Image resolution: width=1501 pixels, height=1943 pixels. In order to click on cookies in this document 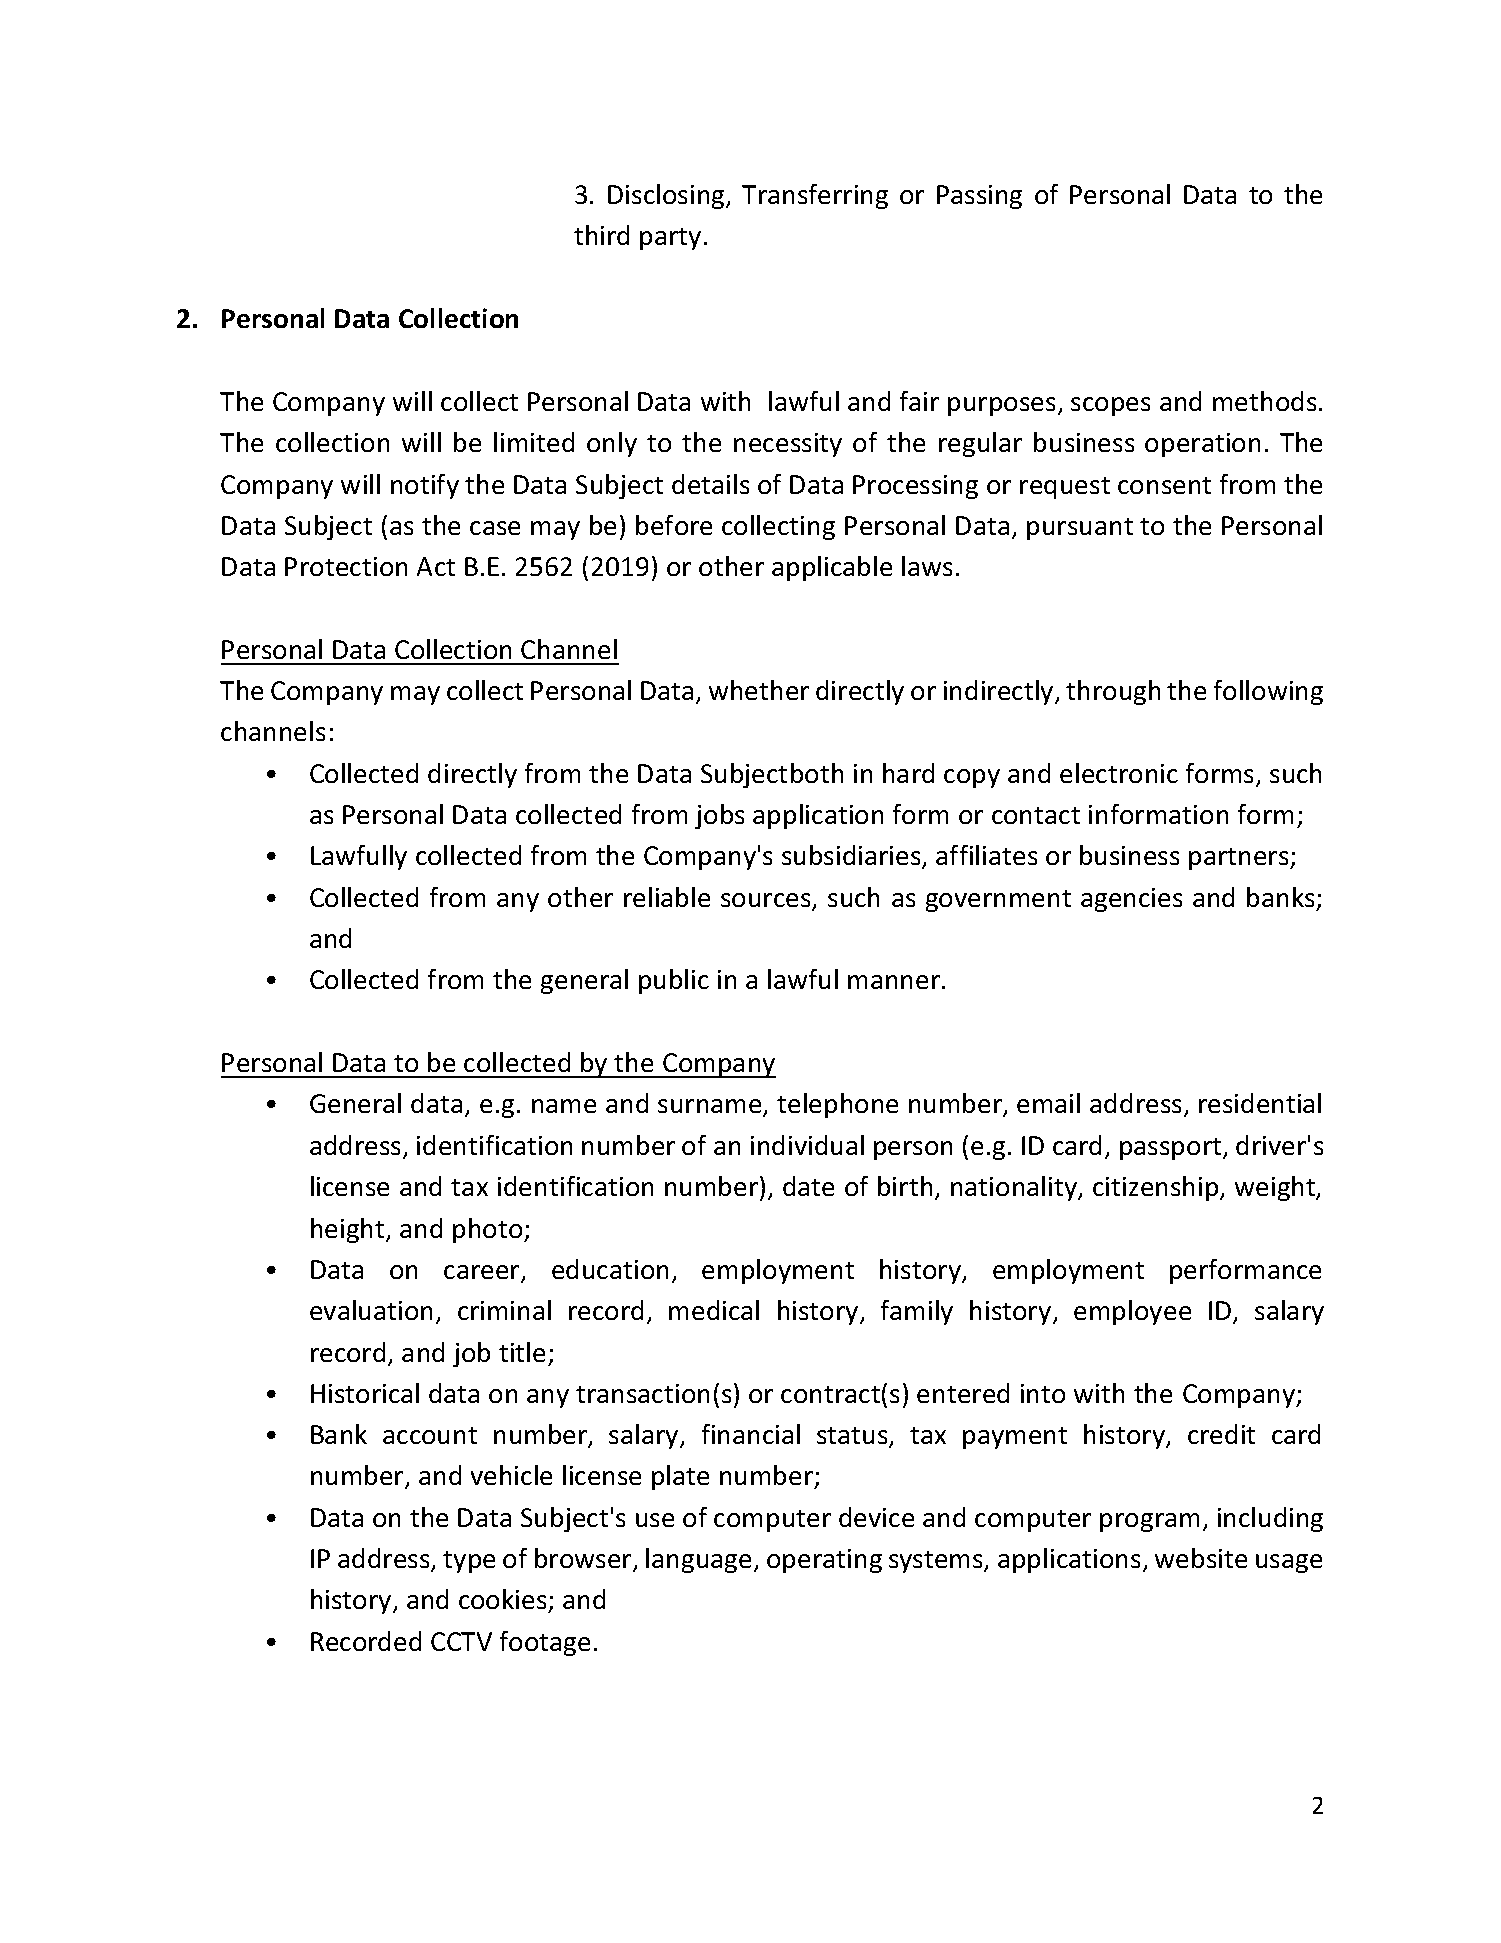, I will do `click(504, 1601)`.
